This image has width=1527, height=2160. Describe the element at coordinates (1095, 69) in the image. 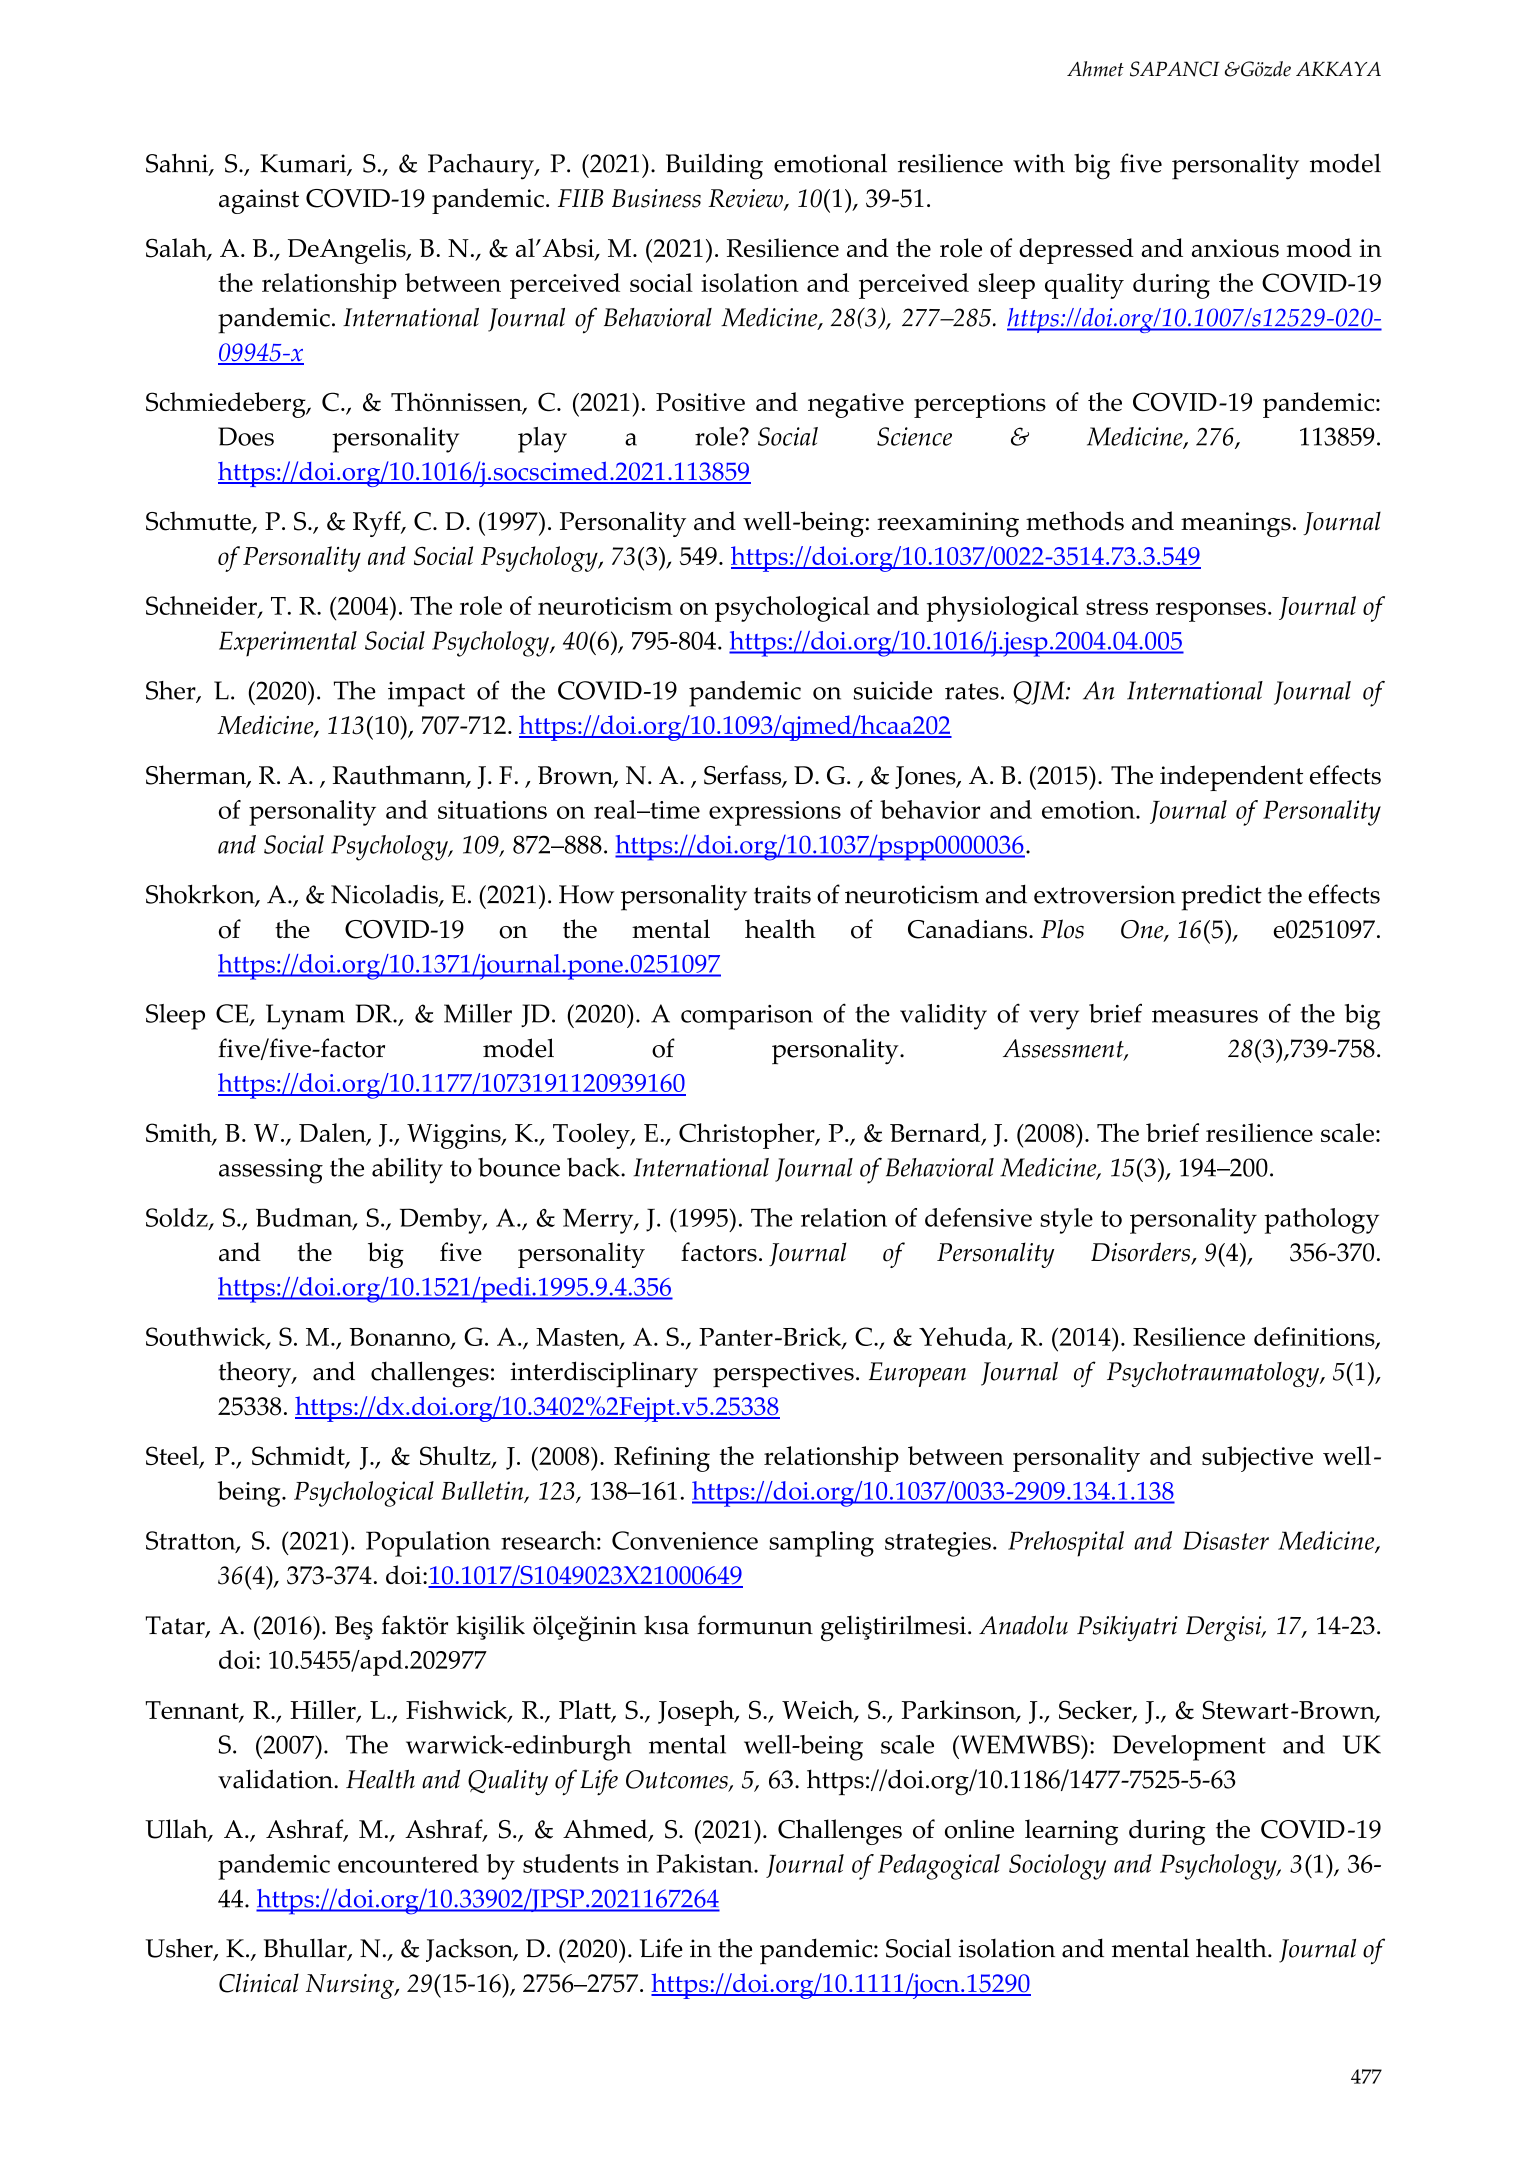

I see `Ahmet` at that location.
